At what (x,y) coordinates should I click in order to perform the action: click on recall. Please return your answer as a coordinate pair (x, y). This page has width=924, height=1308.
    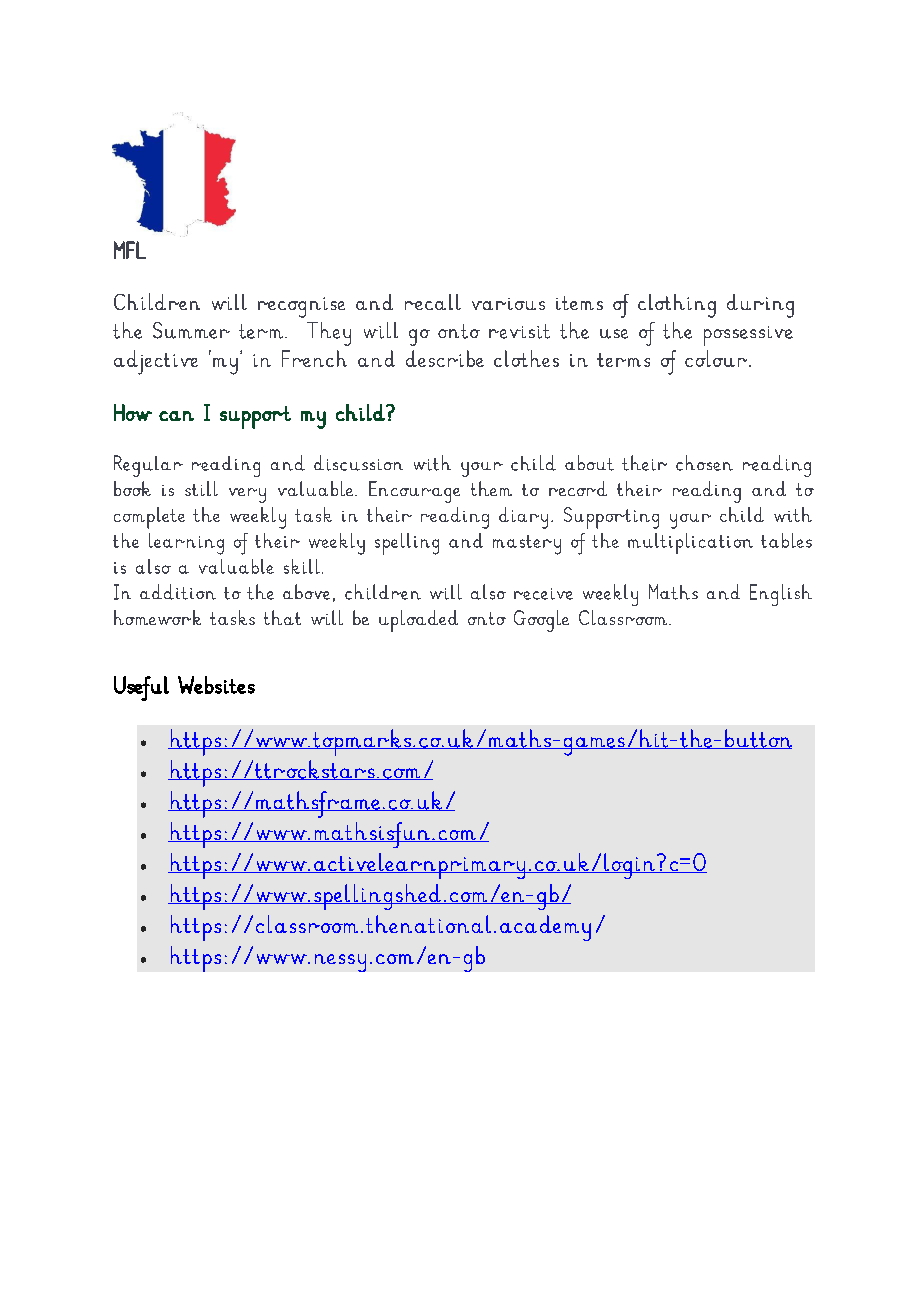
    Looking at the image, I should click on (433, 302).
